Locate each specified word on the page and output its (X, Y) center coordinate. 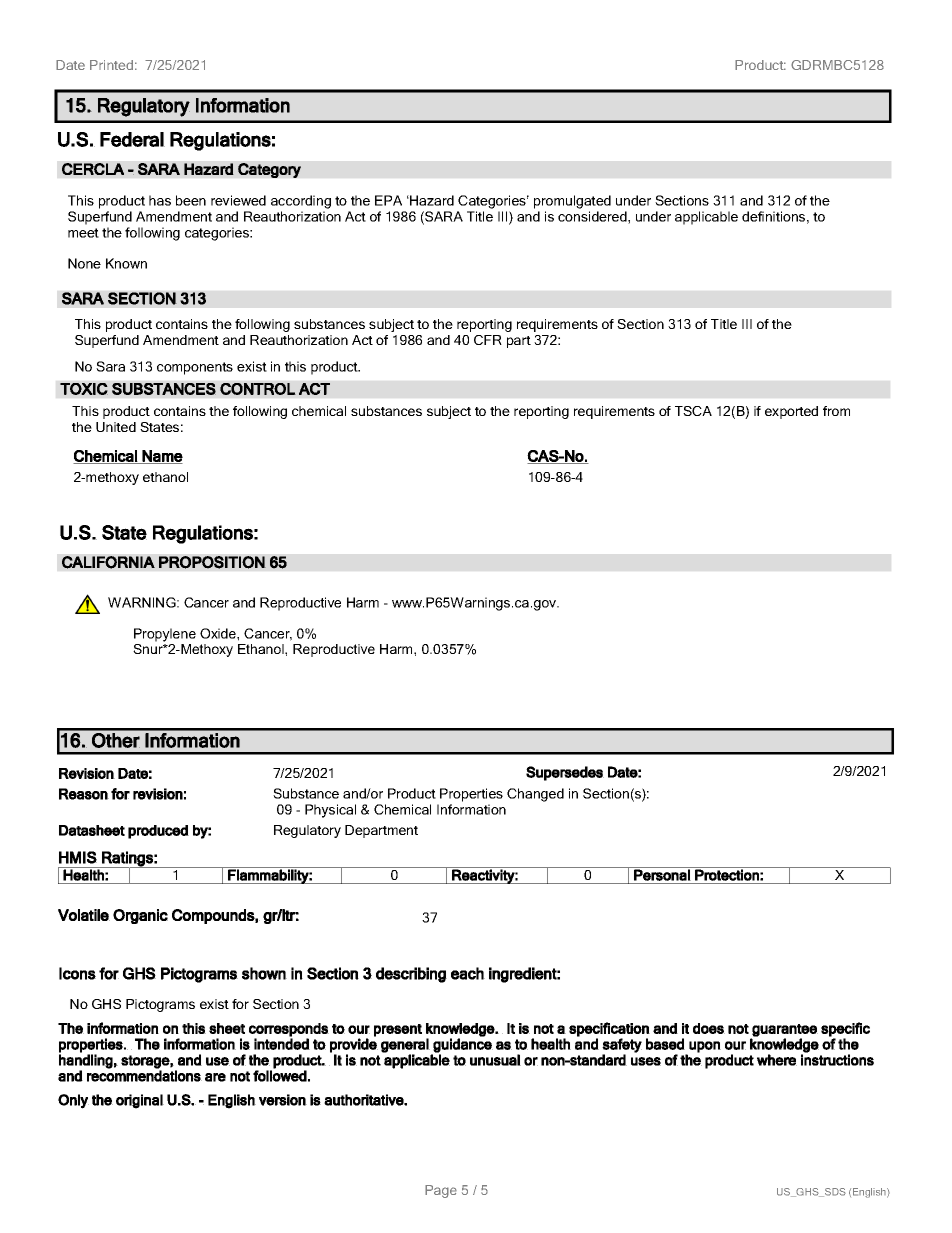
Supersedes (565, 773)
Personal (662, 874)
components (195, 368)
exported (791, 412)
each (468, 973)
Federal (132, 139)
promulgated (572, 202)
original (140, 1101)
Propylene (165, 635)
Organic (140, 916)
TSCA (693, 411)
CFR (488, 340)
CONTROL (258, 389)
